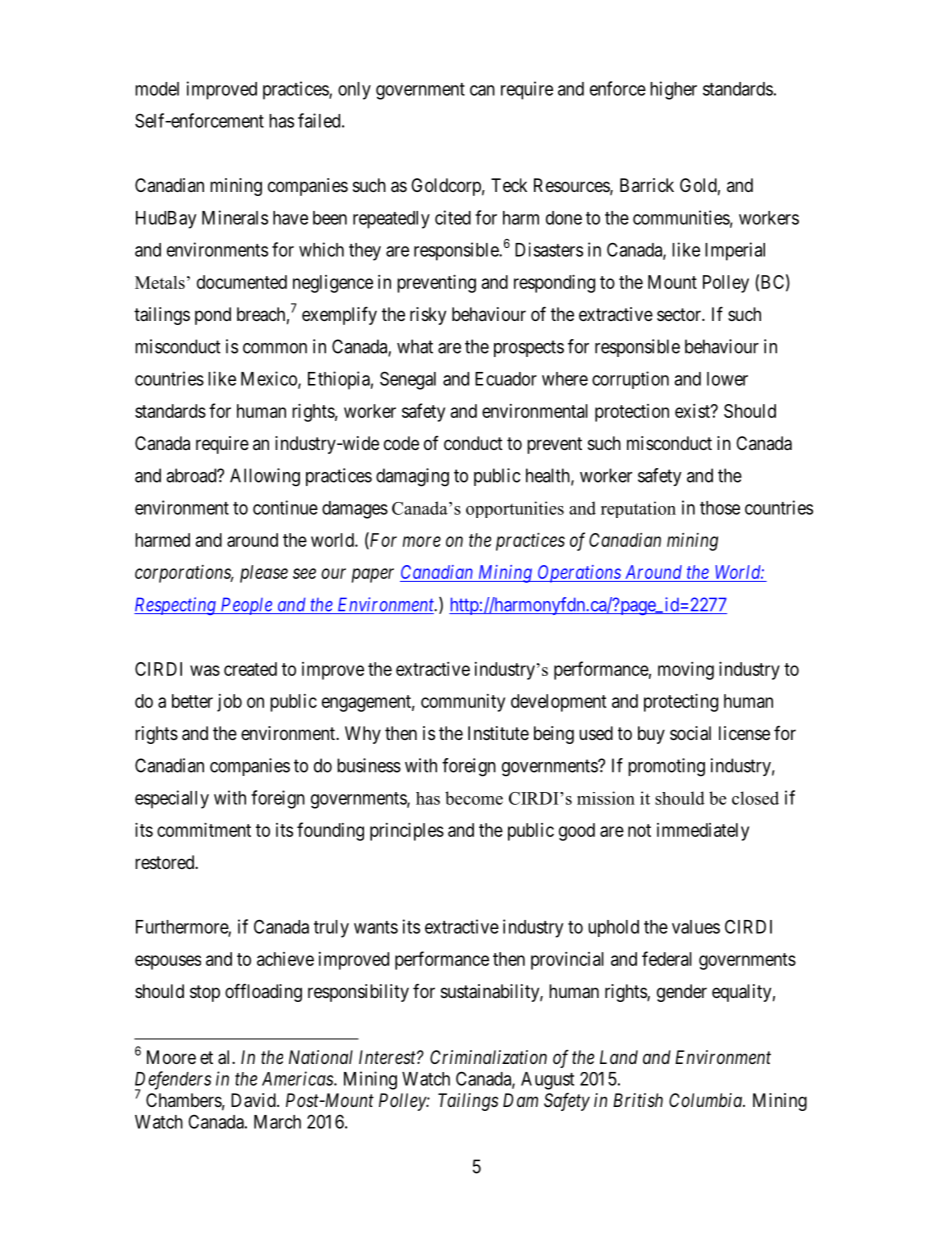  What do you see at coordinates (254, 1100) in the screenshot?
I see `David` at bounding box center [254, 1100].
